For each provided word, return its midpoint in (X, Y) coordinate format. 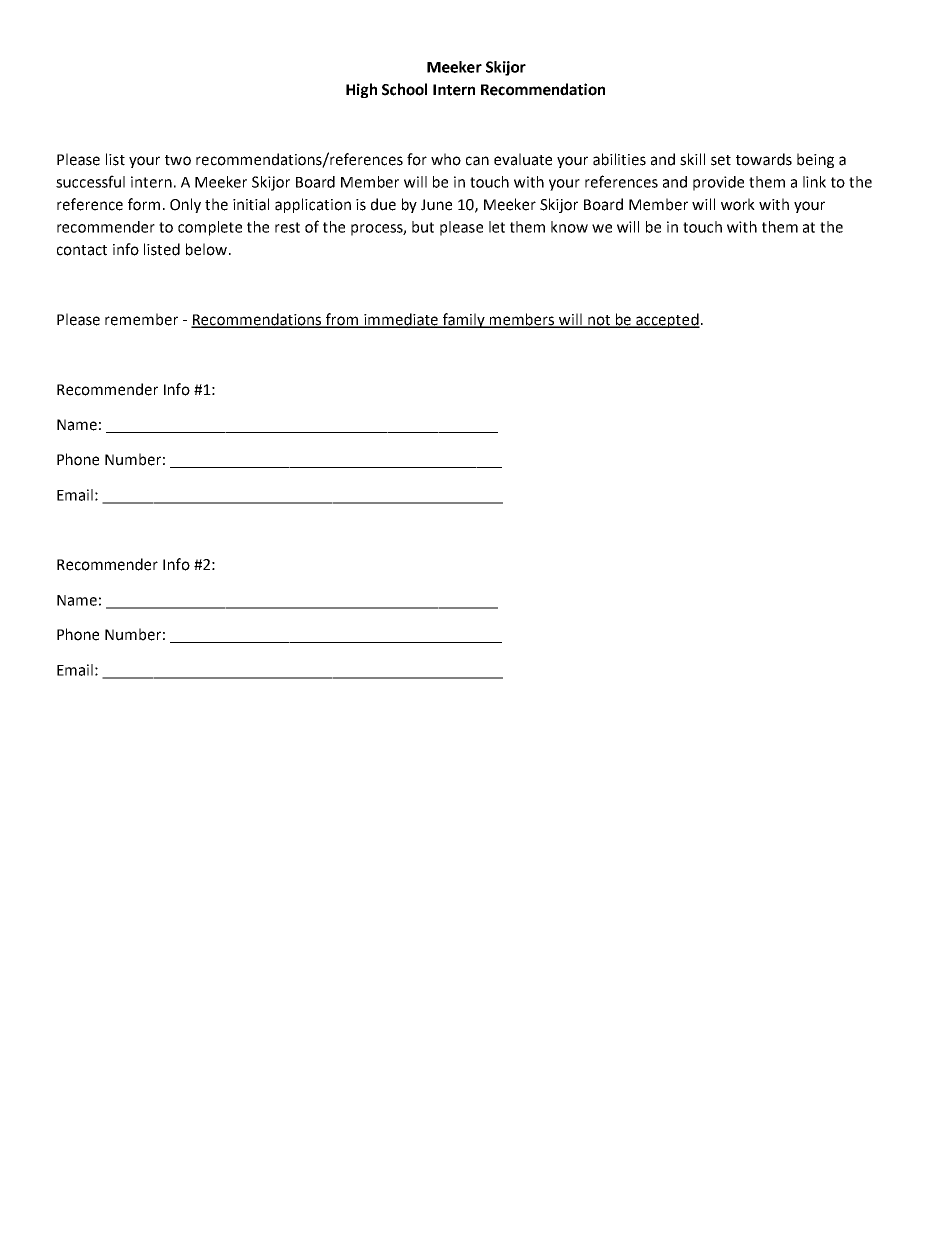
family (463, 320)
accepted (667, 320)
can (477, 161)
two (178, 160)
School (404, 89)
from (342, 320)
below (208, 249)
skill (692, 159)
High (361, 90)
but (423, 227)
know (569, 227)
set (721, 160)
